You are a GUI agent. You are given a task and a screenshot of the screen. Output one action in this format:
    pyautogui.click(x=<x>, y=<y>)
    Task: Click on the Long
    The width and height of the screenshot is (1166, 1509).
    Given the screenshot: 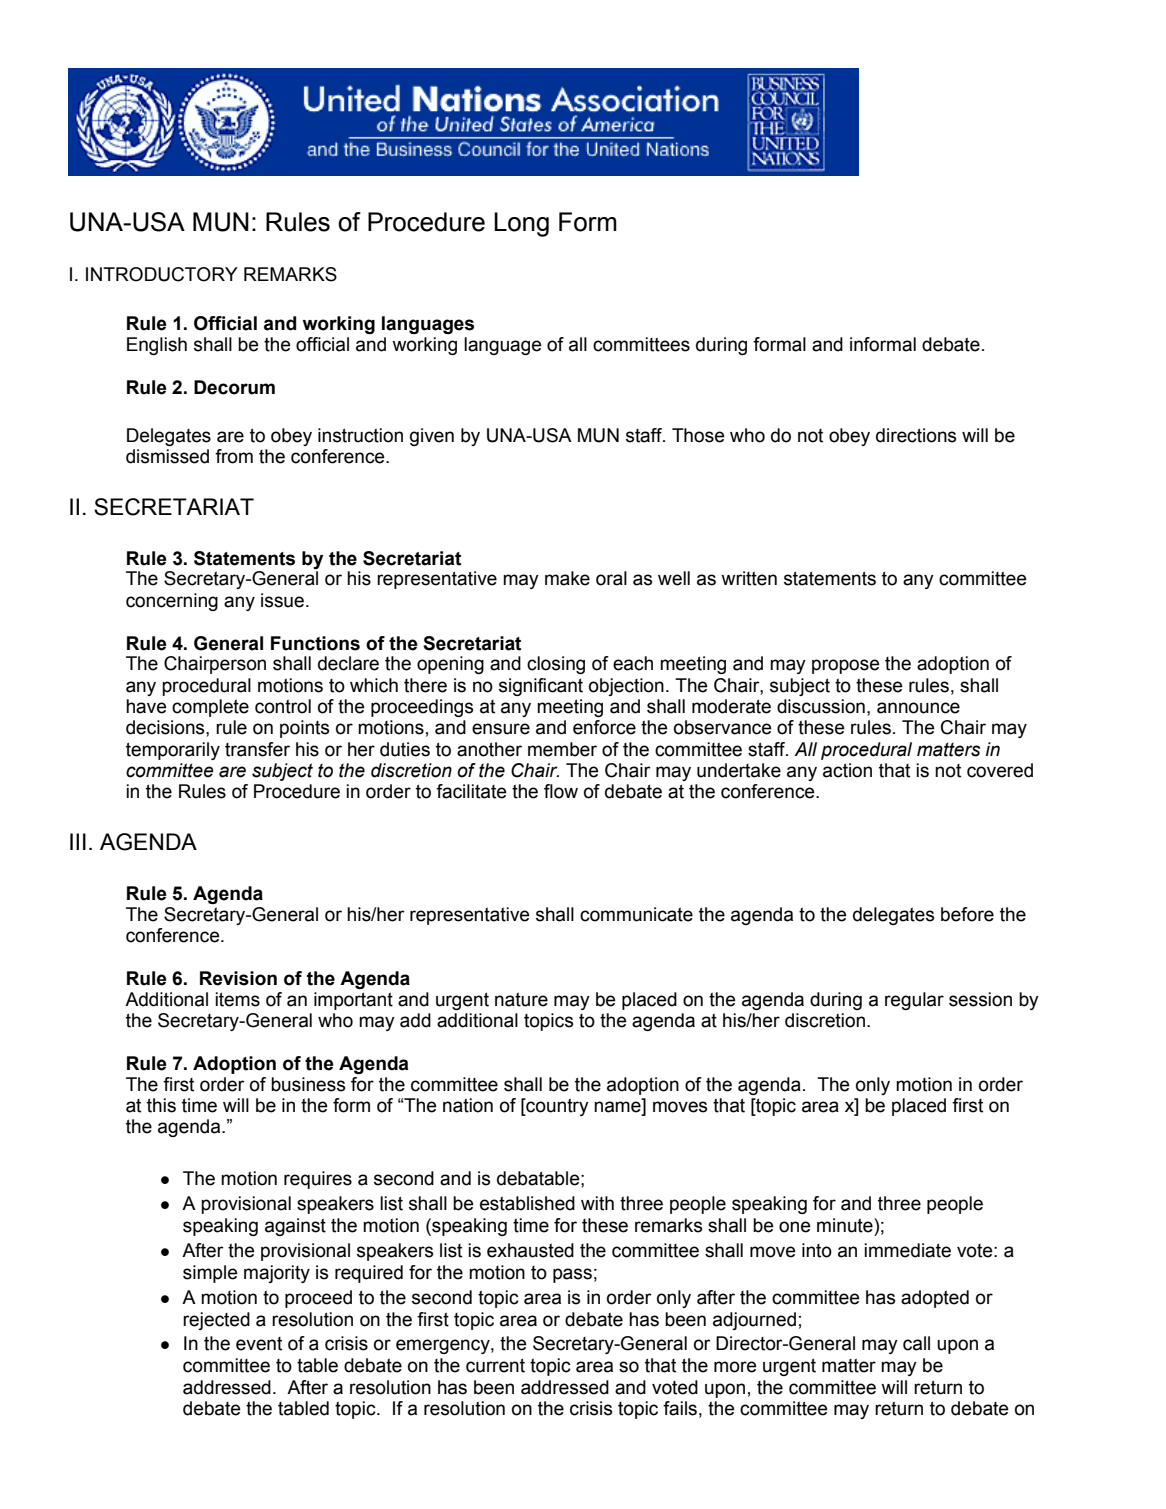 What is the action you would take?
    pyautogui.click(x=521, y=224)
